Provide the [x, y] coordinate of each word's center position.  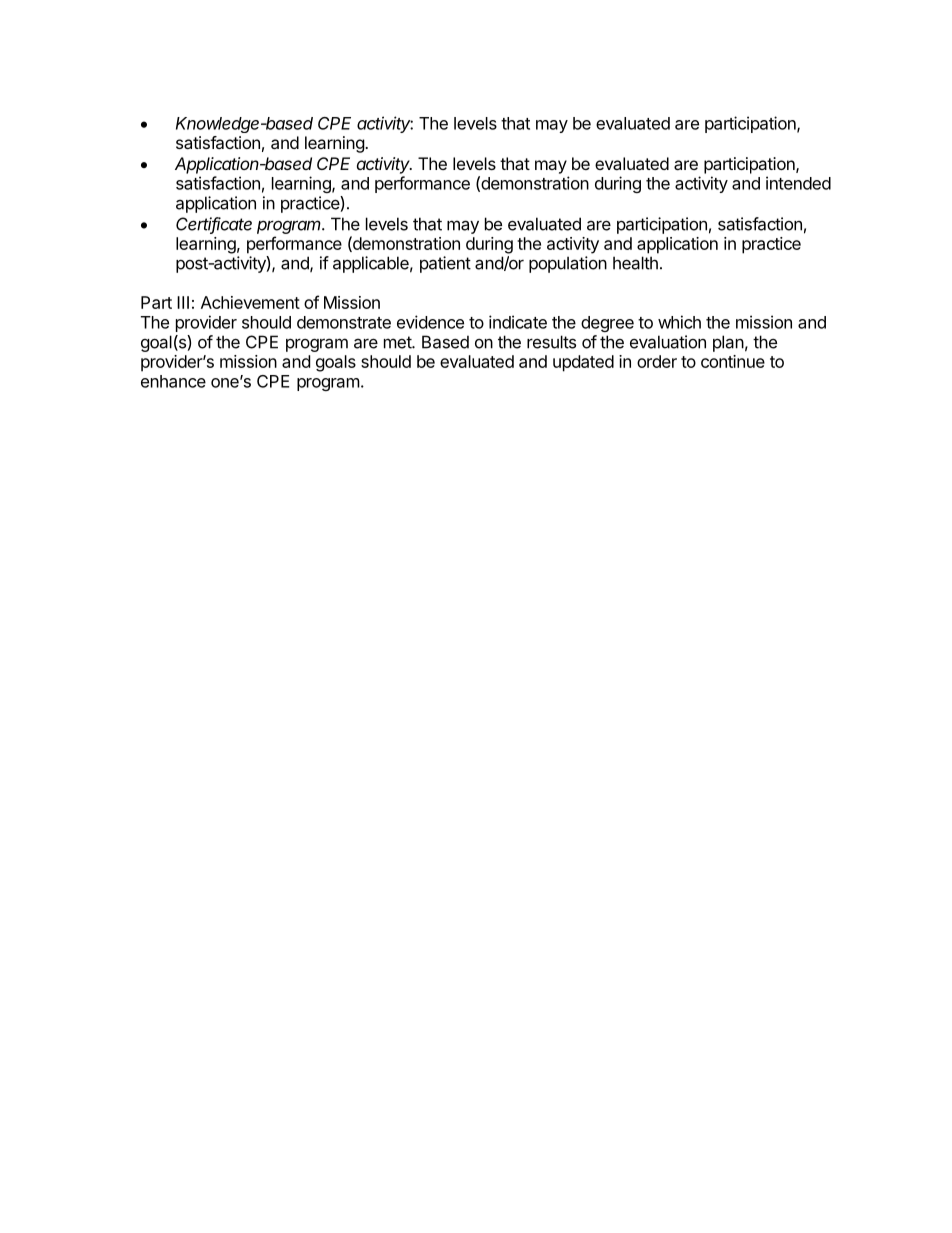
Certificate [214, 225]
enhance [173, 381]
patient [445, 264]
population [568, 264]
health [635, 263]
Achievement [250, 302]
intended [798, 183]
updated [583, 363]
